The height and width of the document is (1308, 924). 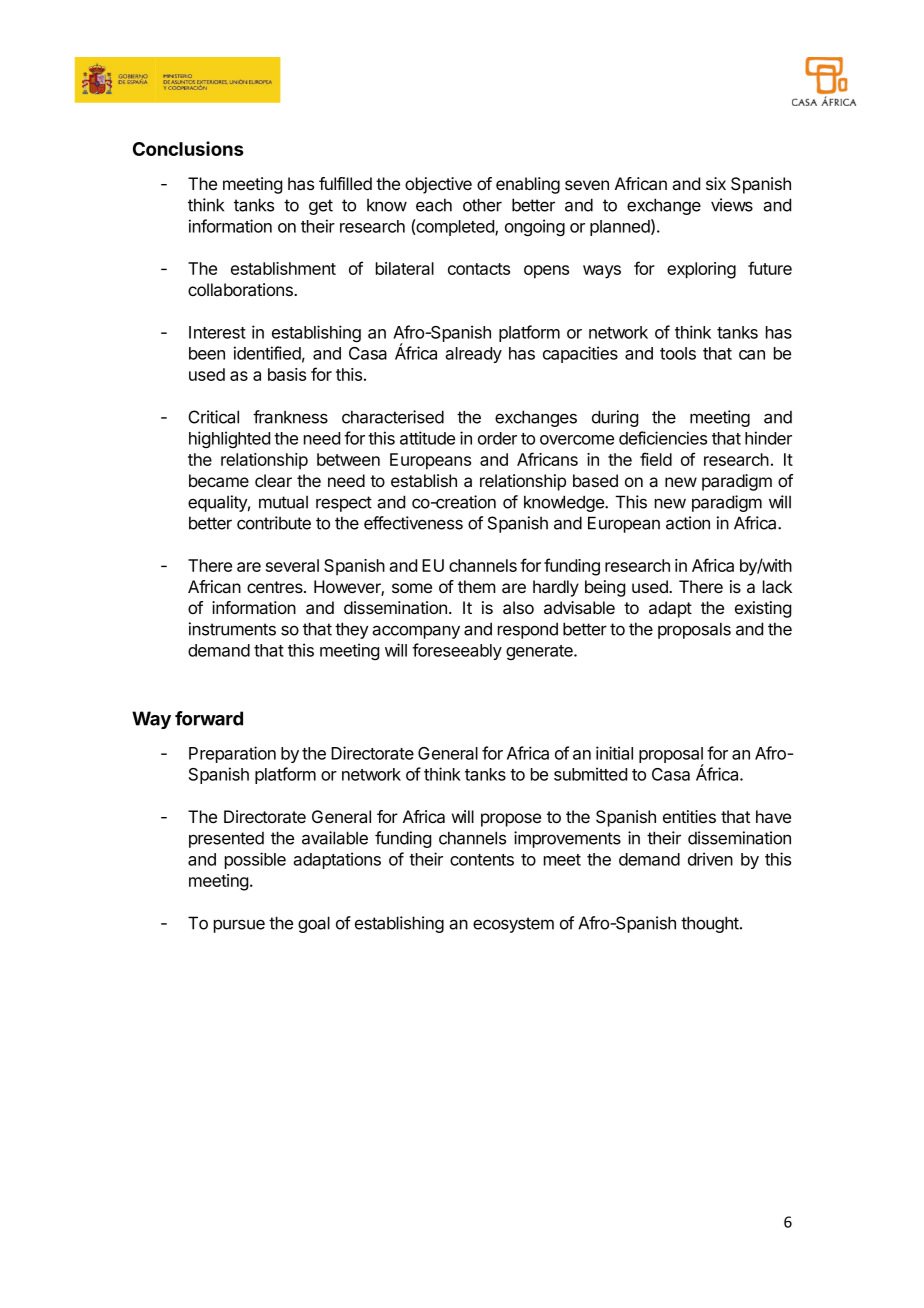 I want to click on pursue, so click(x=239, y=926).
